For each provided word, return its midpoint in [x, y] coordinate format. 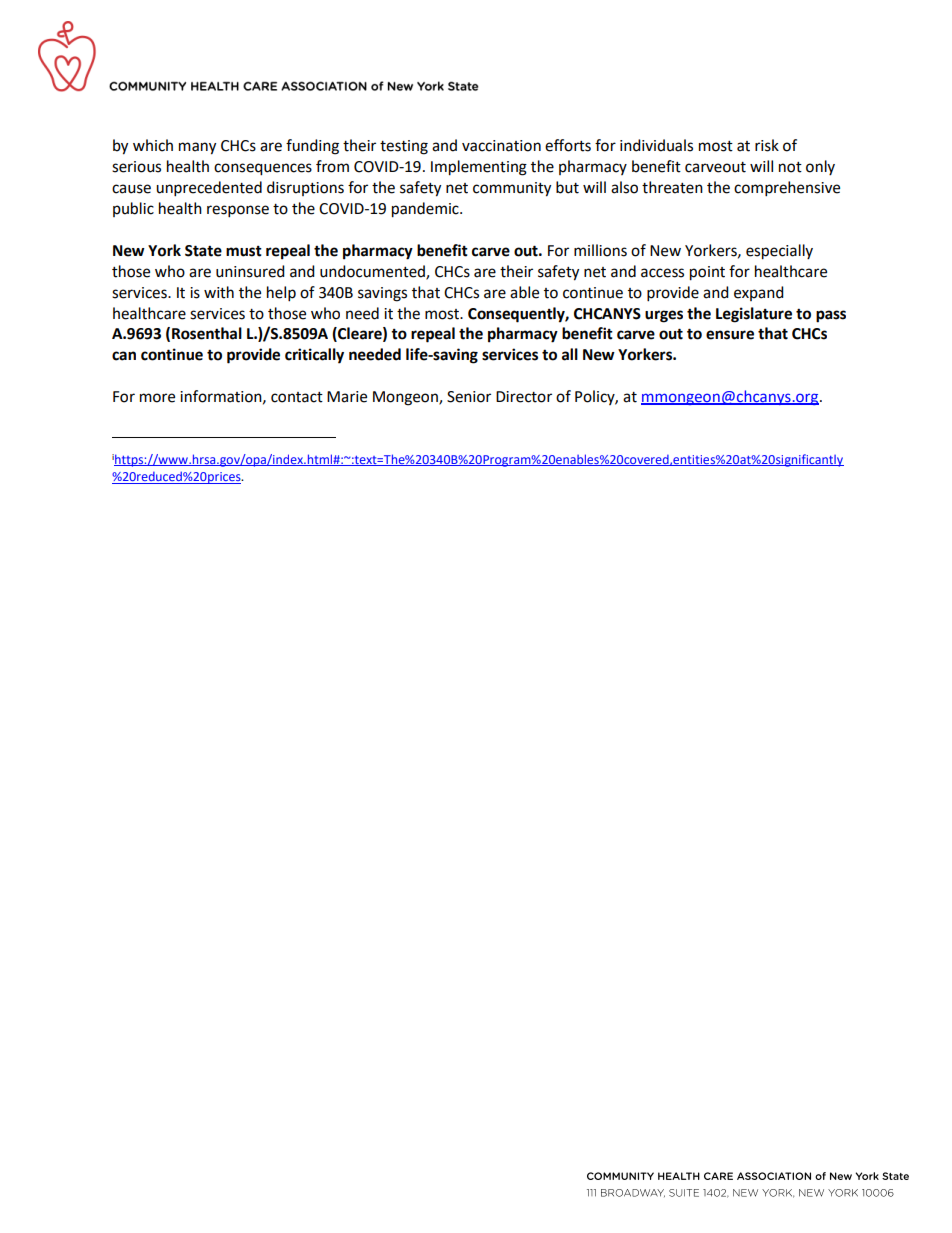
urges [664, 316]
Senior [469, 397]
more [157, 398]
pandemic [426, 210]
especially [779, 252]
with [219, 292]
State [203, 251]
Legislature [754, 315]
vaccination [501, 146]
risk [767, 145]
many [197, 148]
